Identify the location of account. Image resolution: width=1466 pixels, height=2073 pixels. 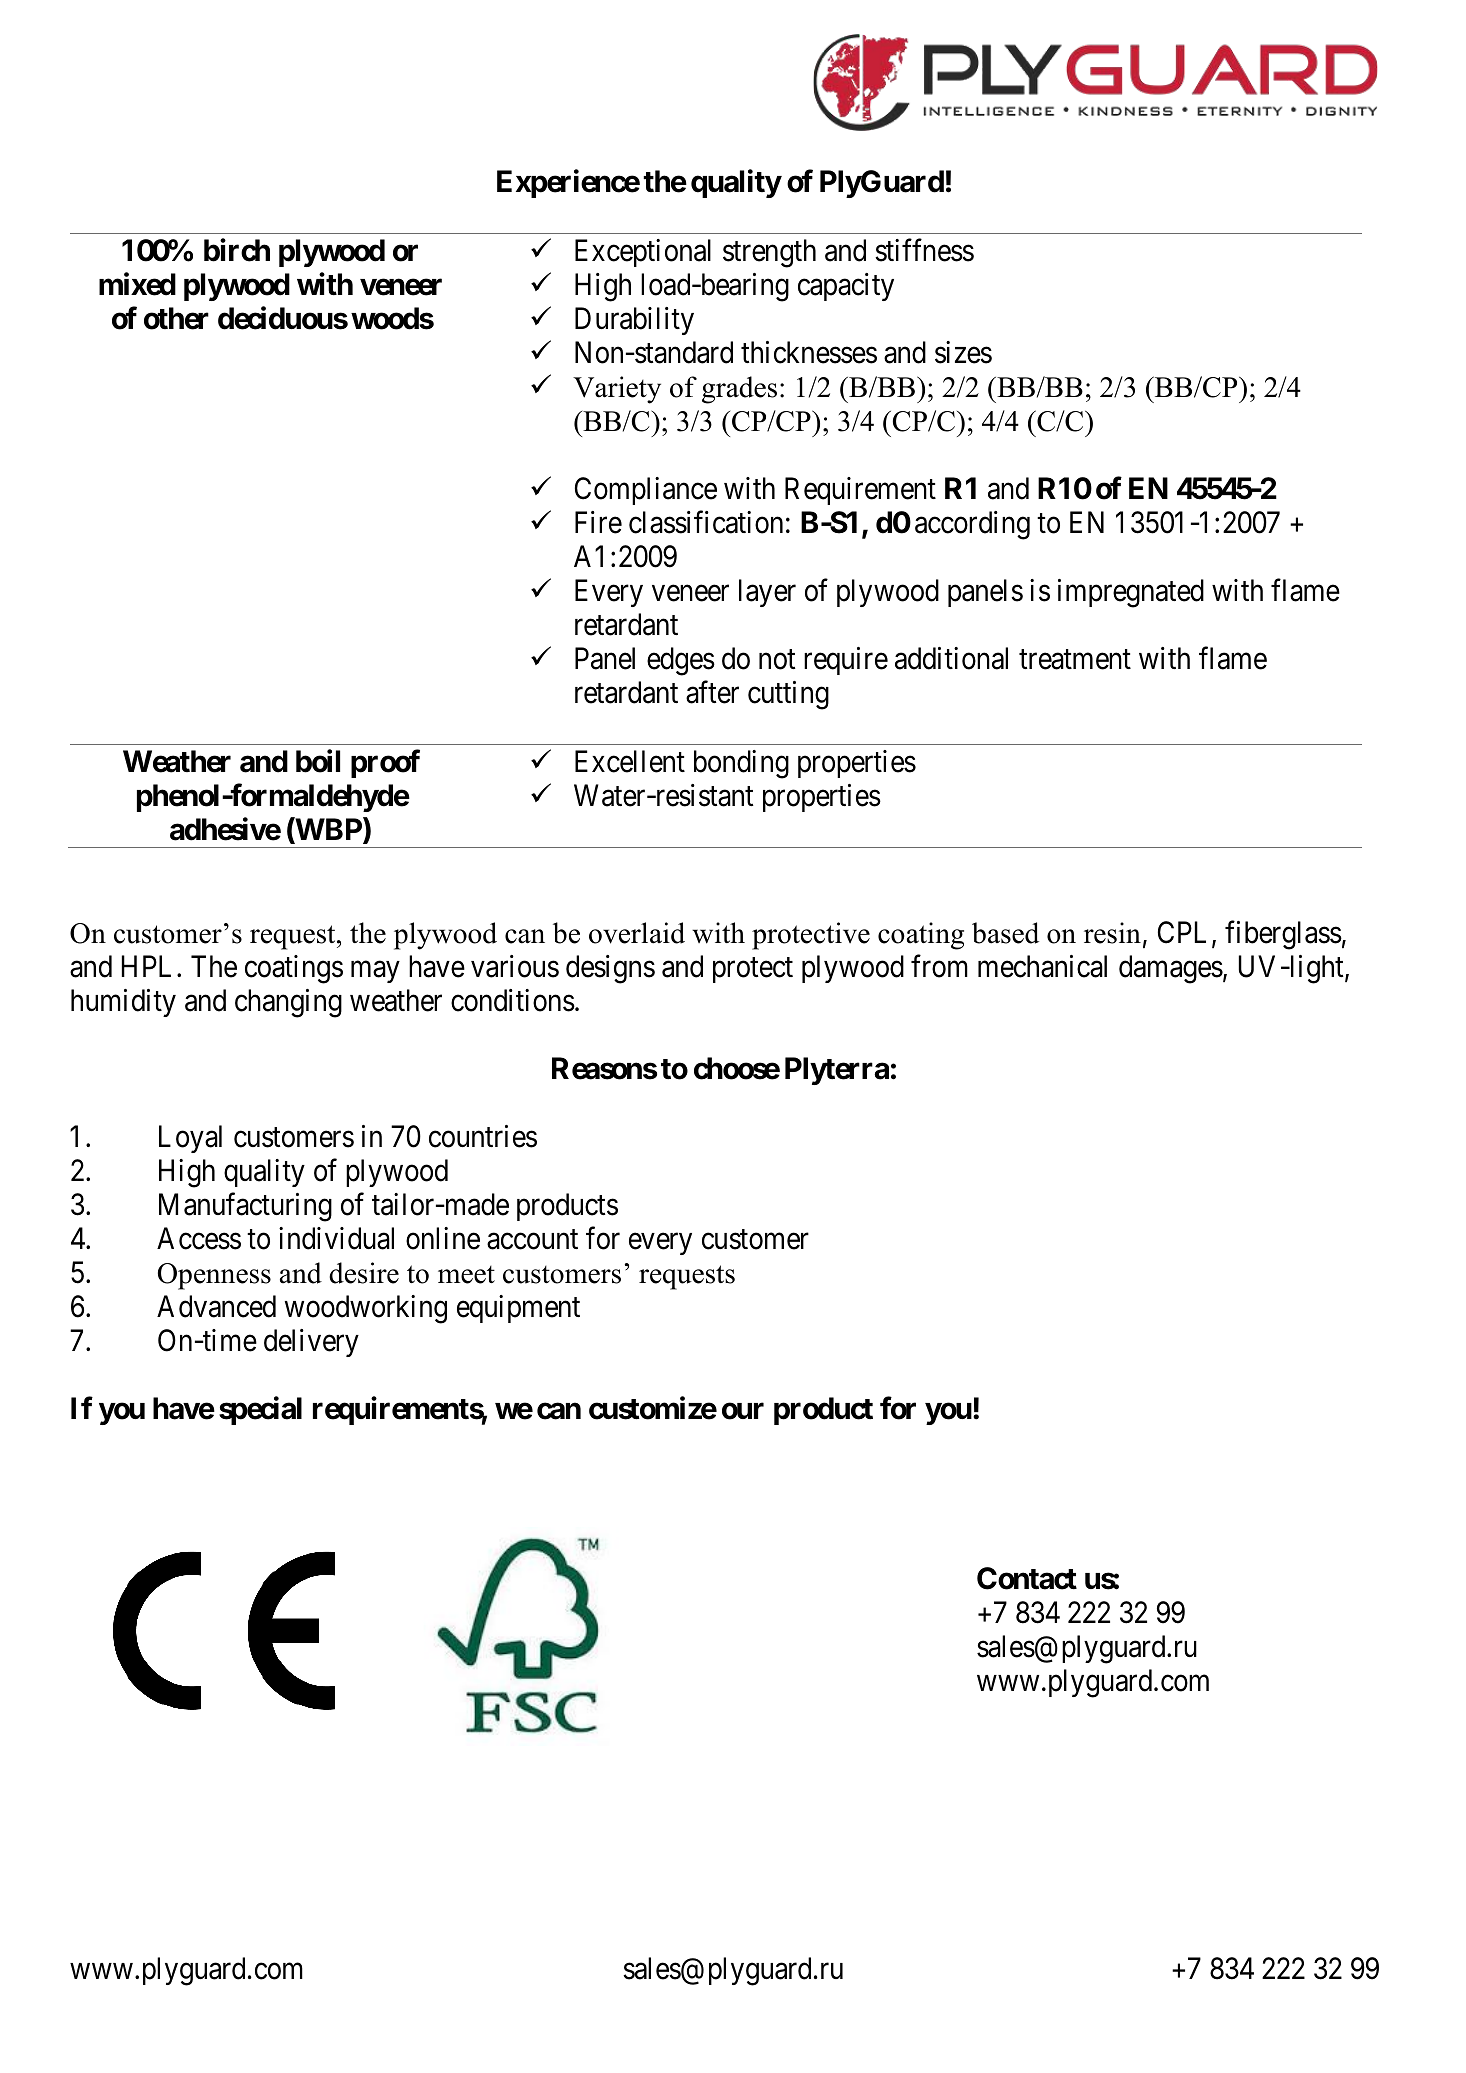
(532, 1240).
